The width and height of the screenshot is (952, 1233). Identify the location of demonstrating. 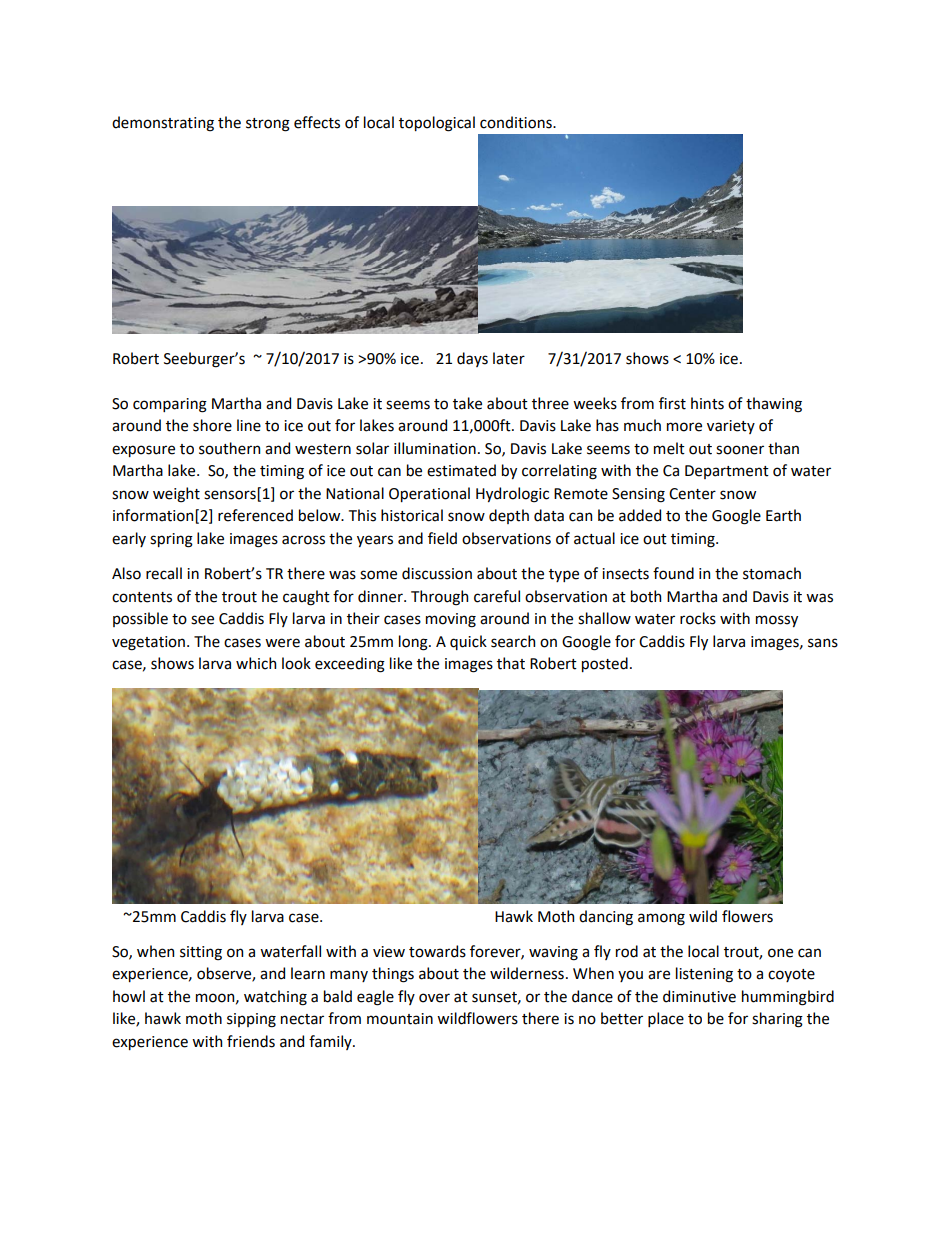
(163, 124).
